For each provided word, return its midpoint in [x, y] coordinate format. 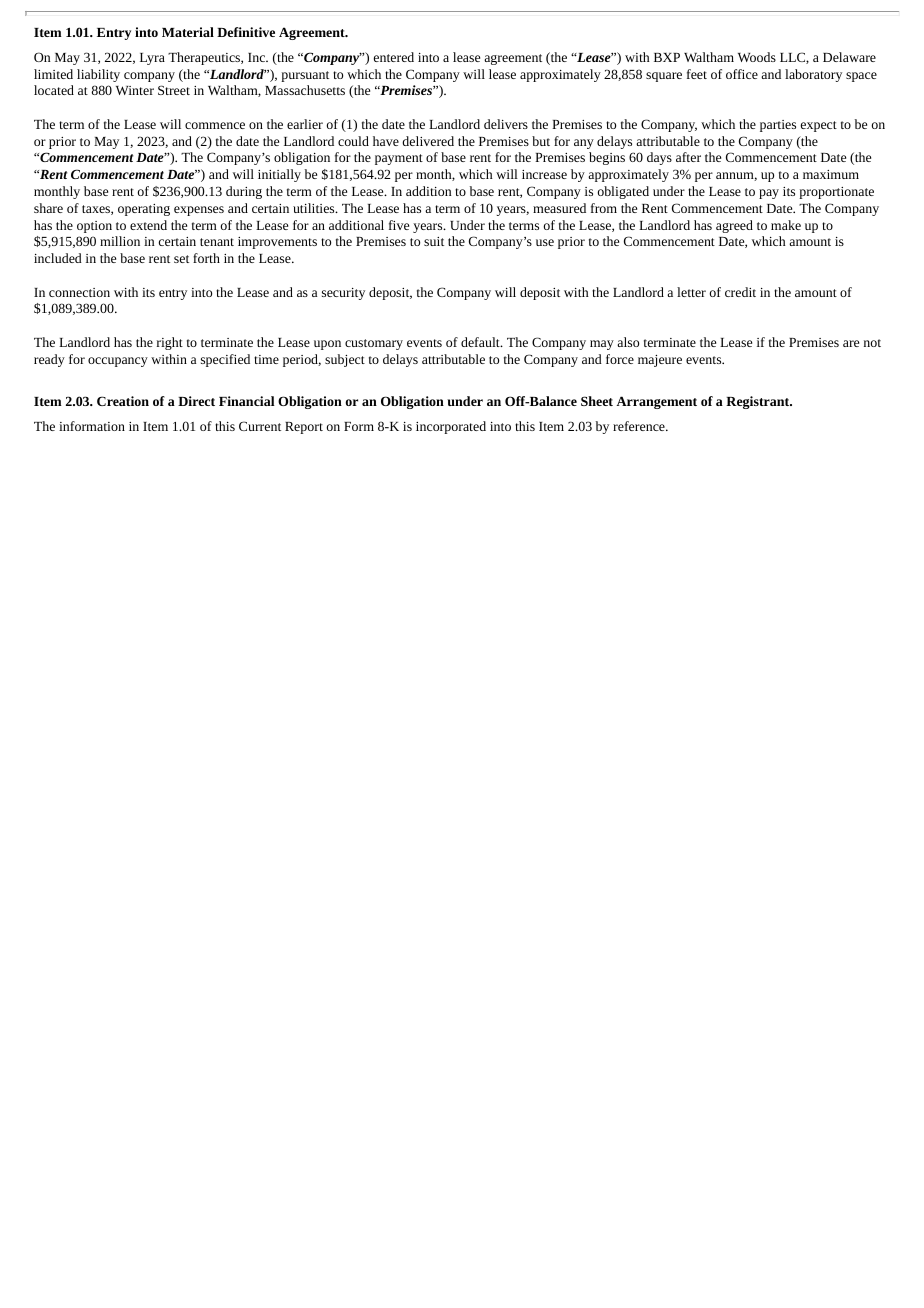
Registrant [759, 402]
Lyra [152, 59]
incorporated [451, 427]
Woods [757, 57]
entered [394, 57]
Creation [123, 401]
